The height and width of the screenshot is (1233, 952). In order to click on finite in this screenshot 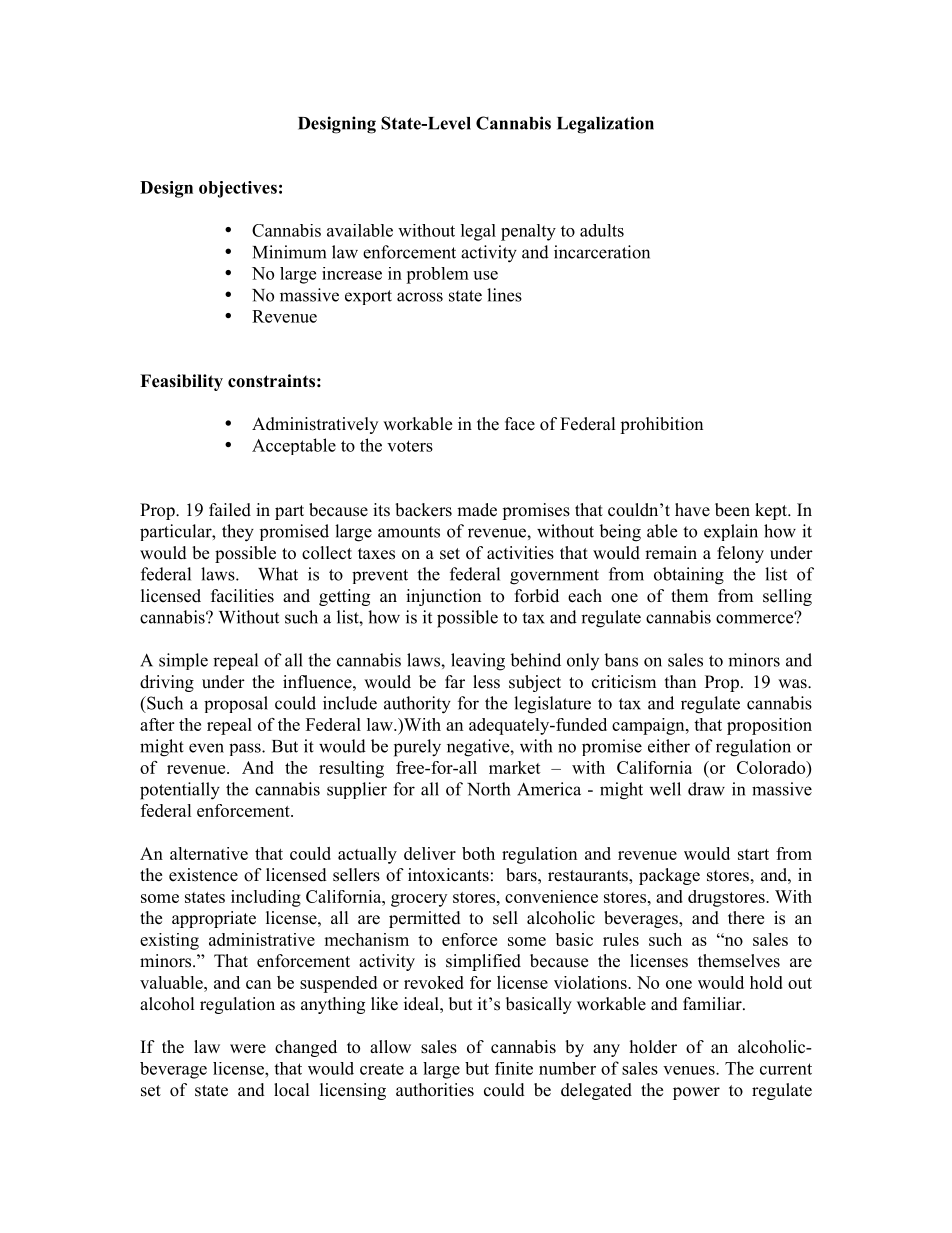, I will do `click(514, 1068)`.
